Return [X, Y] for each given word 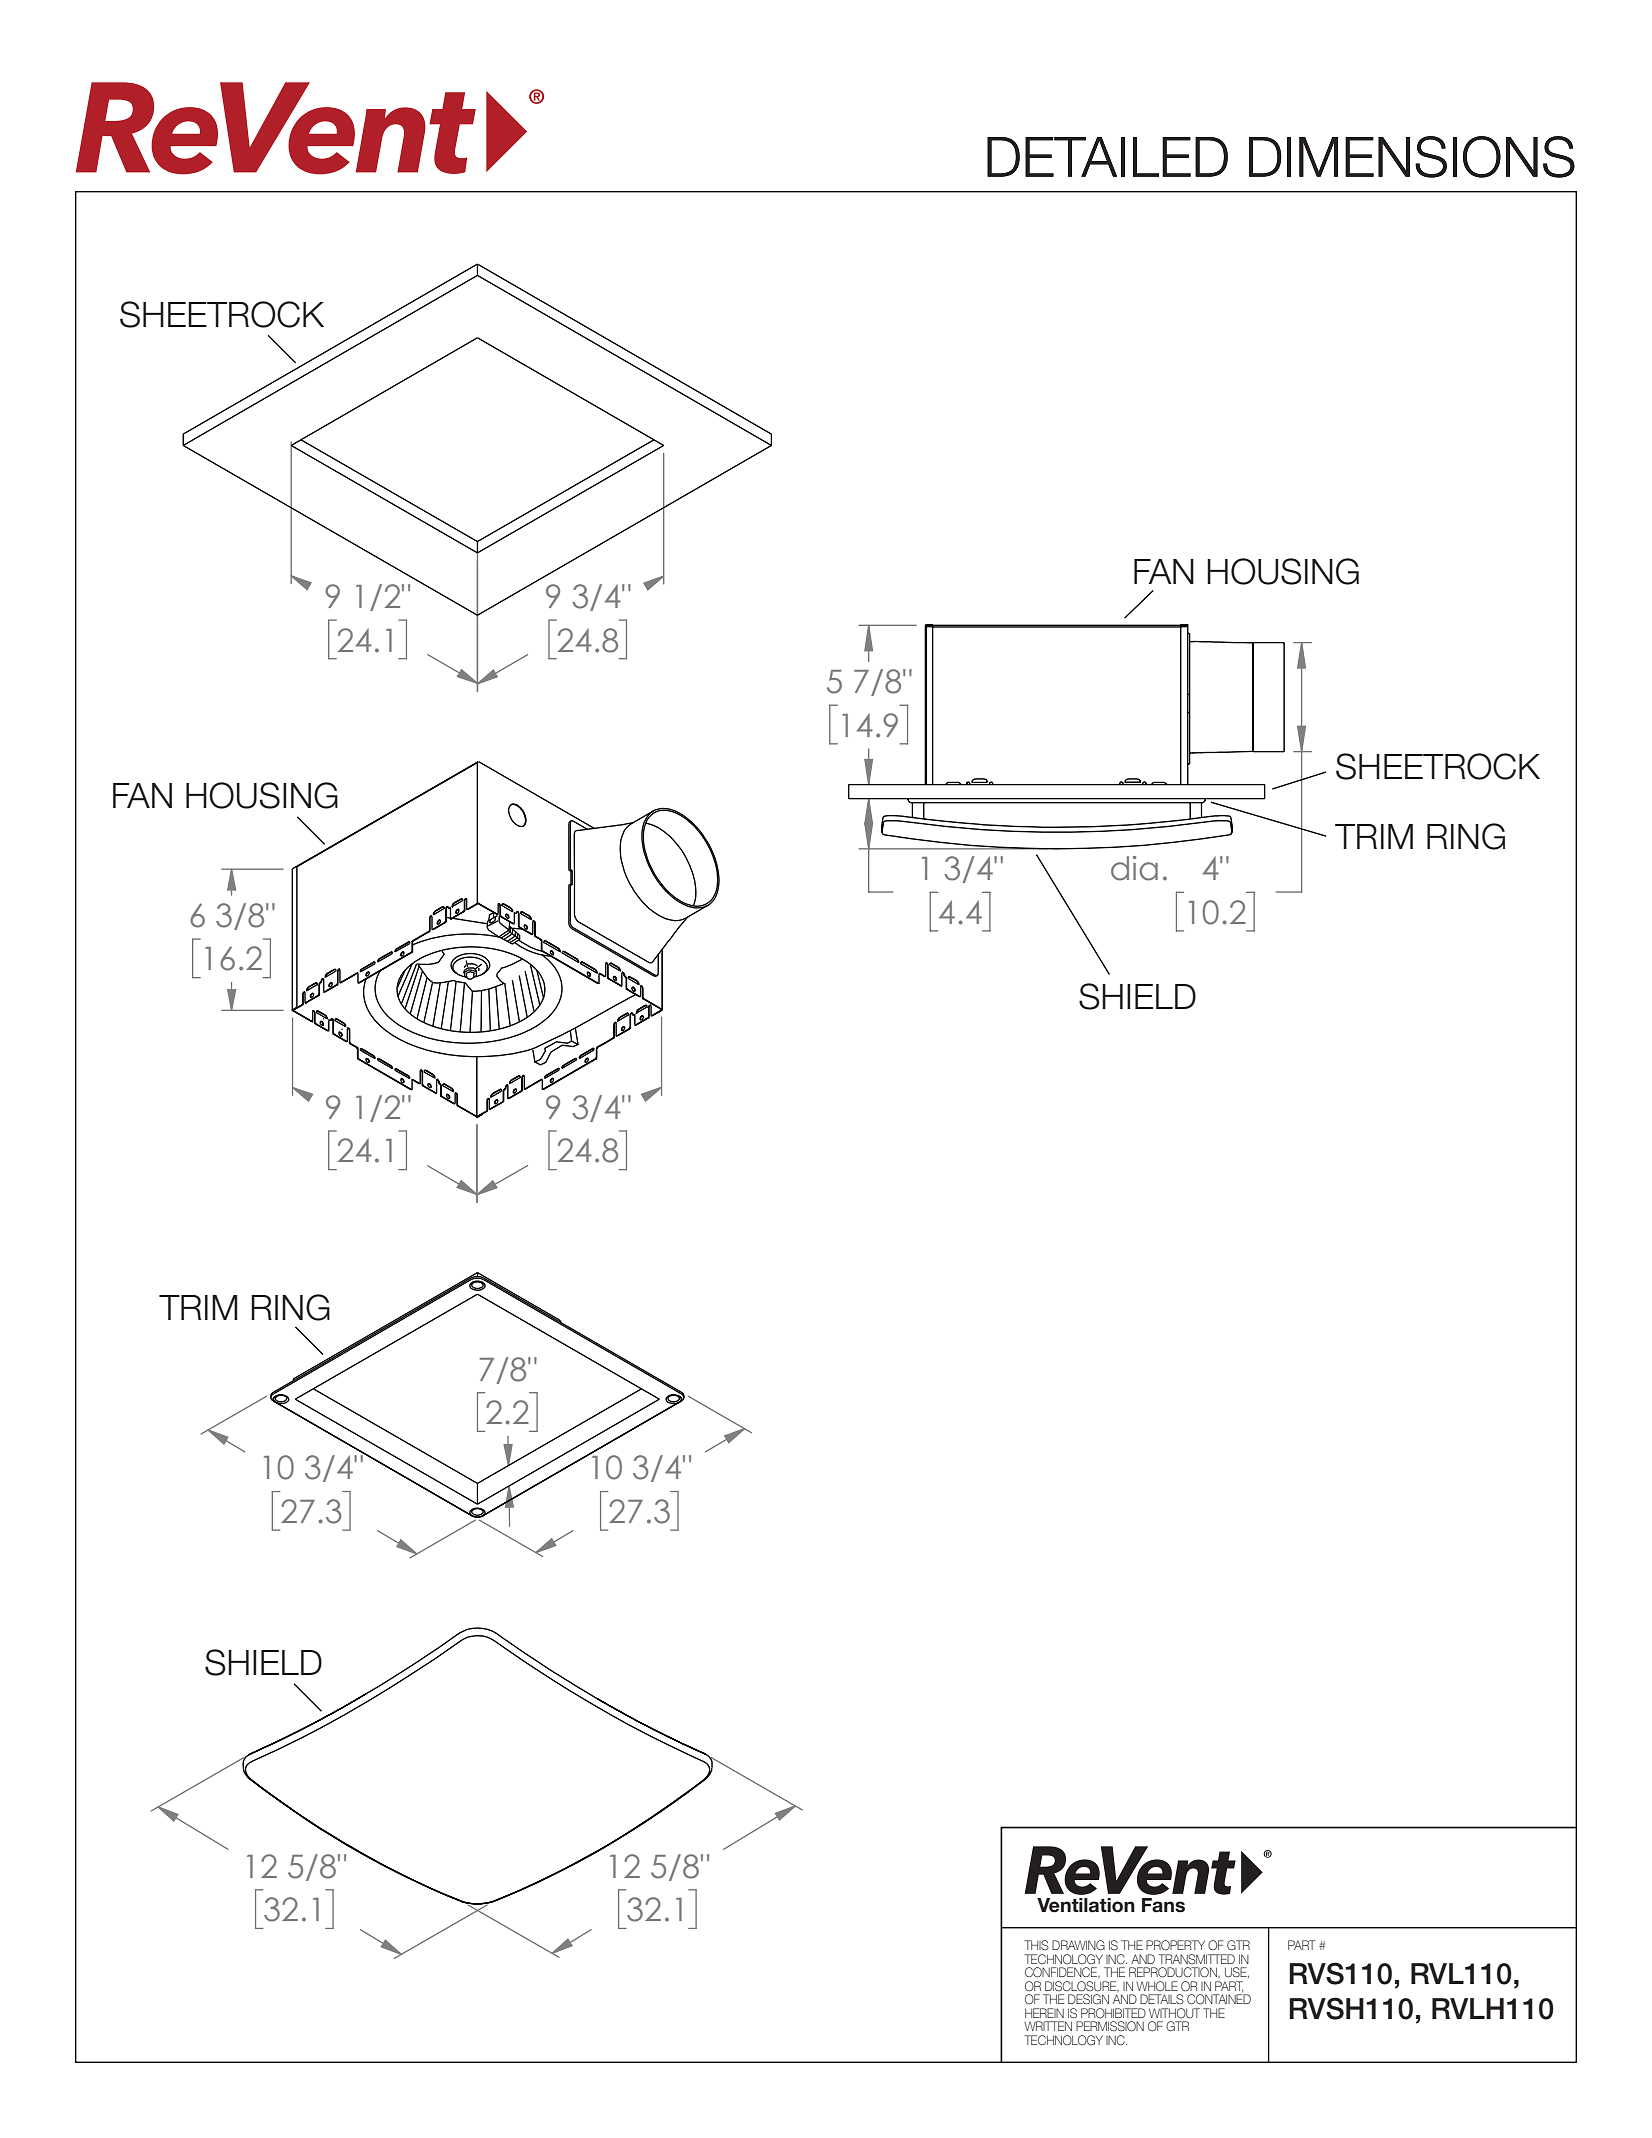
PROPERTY [1175, 1945]
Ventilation [1086, 1905]
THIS [1036, 1945]
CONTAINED [1219, 1998]
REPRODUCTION [1174, 1972]
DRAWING [1078, 1945]
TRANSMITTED [1196, 1959]
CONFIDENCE [1062, 1972]
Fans [1163, 1905]
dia [1134, 868]
